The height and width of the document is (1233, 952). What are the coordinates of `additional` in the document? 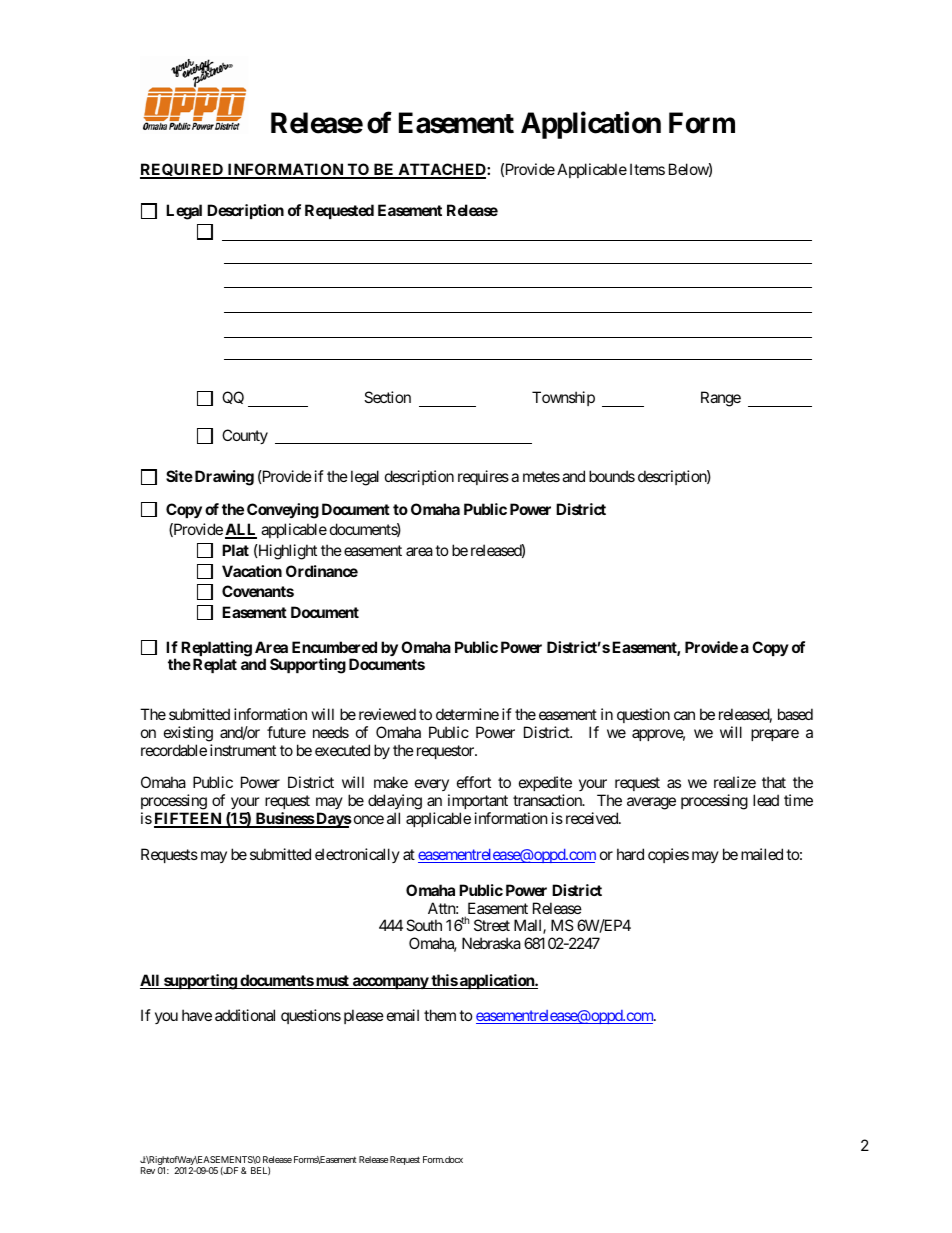 It's located at (245, 1015).
